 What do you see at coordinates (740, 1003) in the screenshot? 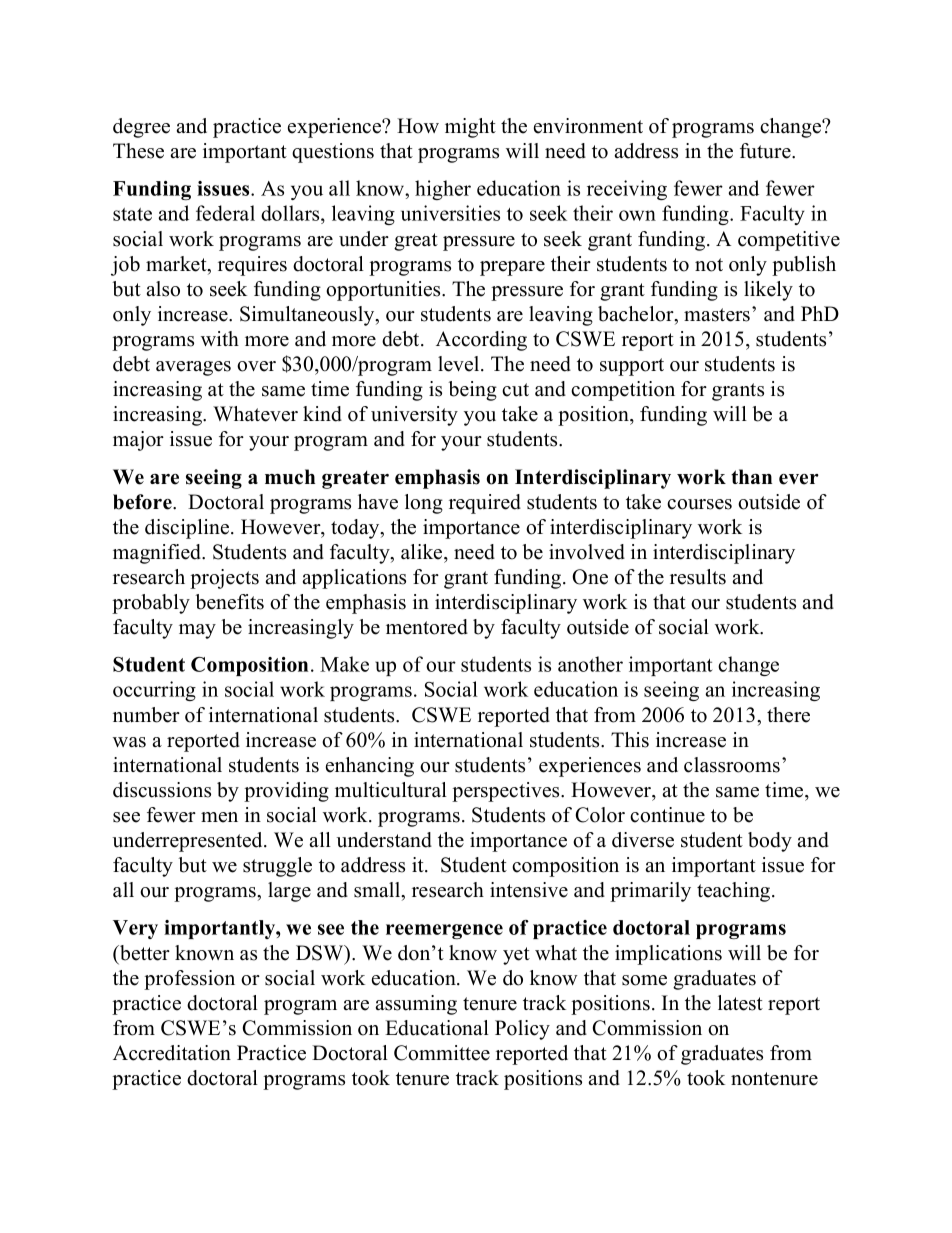
I see `latest` at bounding box center [740, 1003].
